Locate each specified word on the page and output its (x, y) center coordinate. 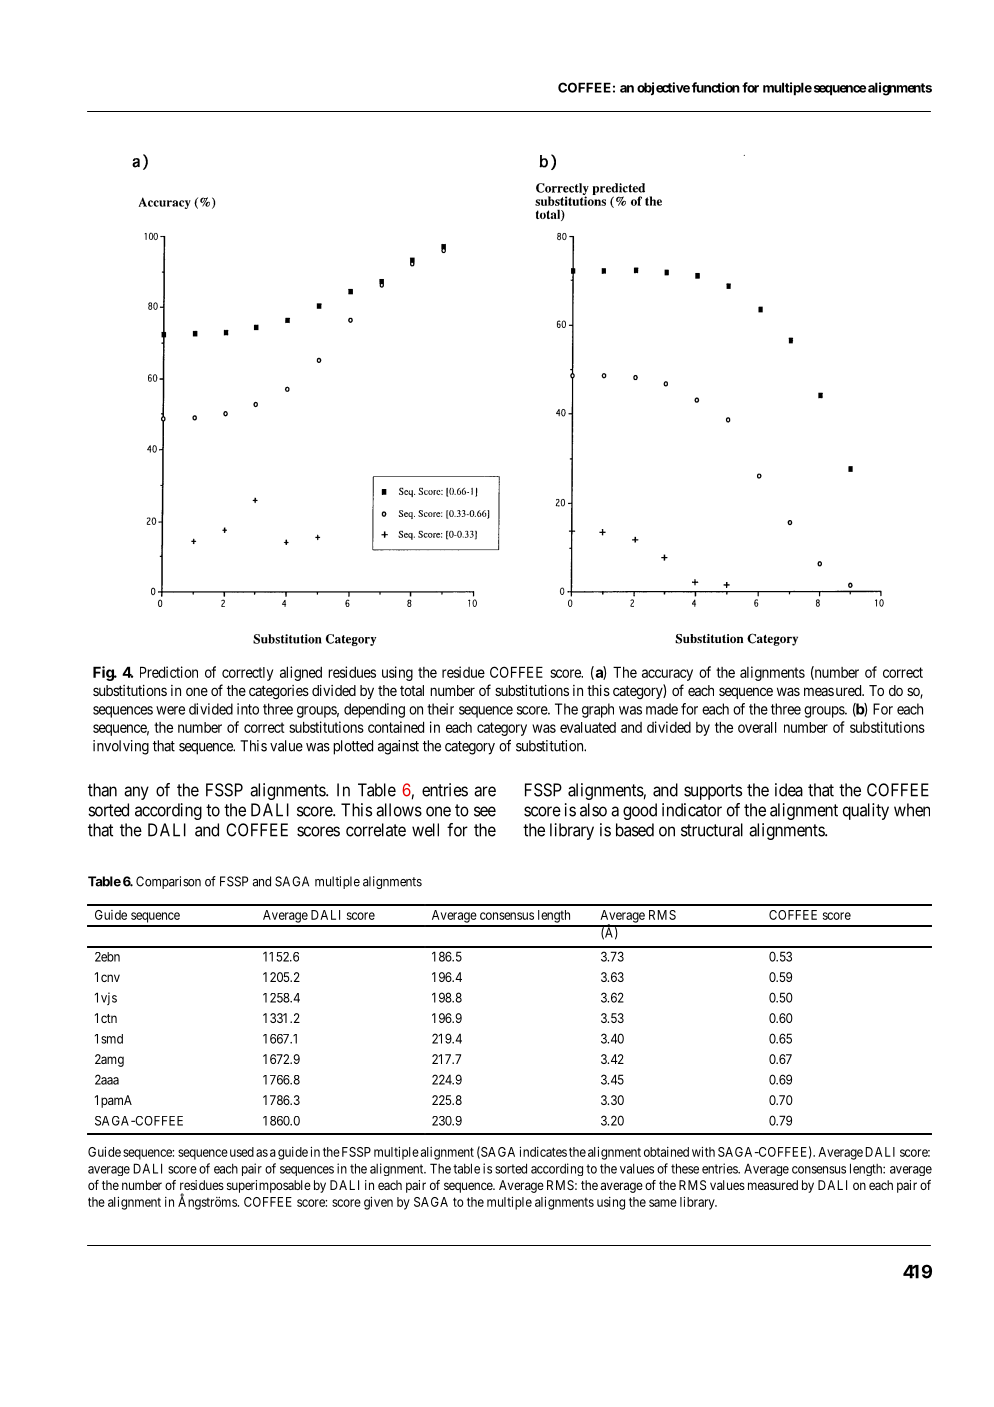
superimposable (269, 1186)
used (240, 1152)
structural (712, 830)
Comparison (168, 882)
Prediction (169, 672)
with (703, 1152)
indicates (543, 1152)
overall (757, 727)
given (378, 1203)
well (425, 830)
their (440, 709)
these (685, 1168)
